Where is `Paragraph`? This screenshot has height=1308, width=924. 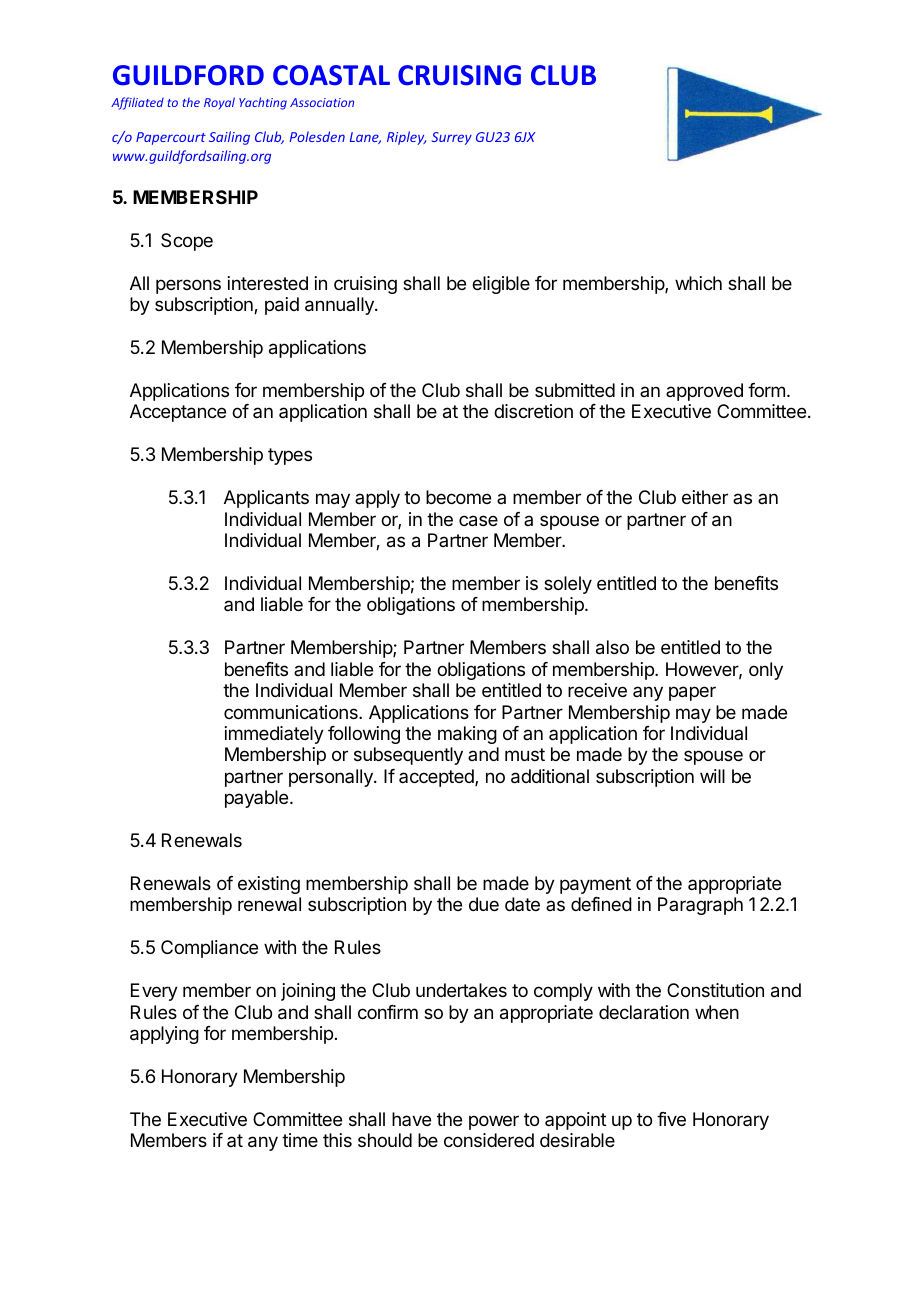
Paragraph is located at coordinates (700, 906).
